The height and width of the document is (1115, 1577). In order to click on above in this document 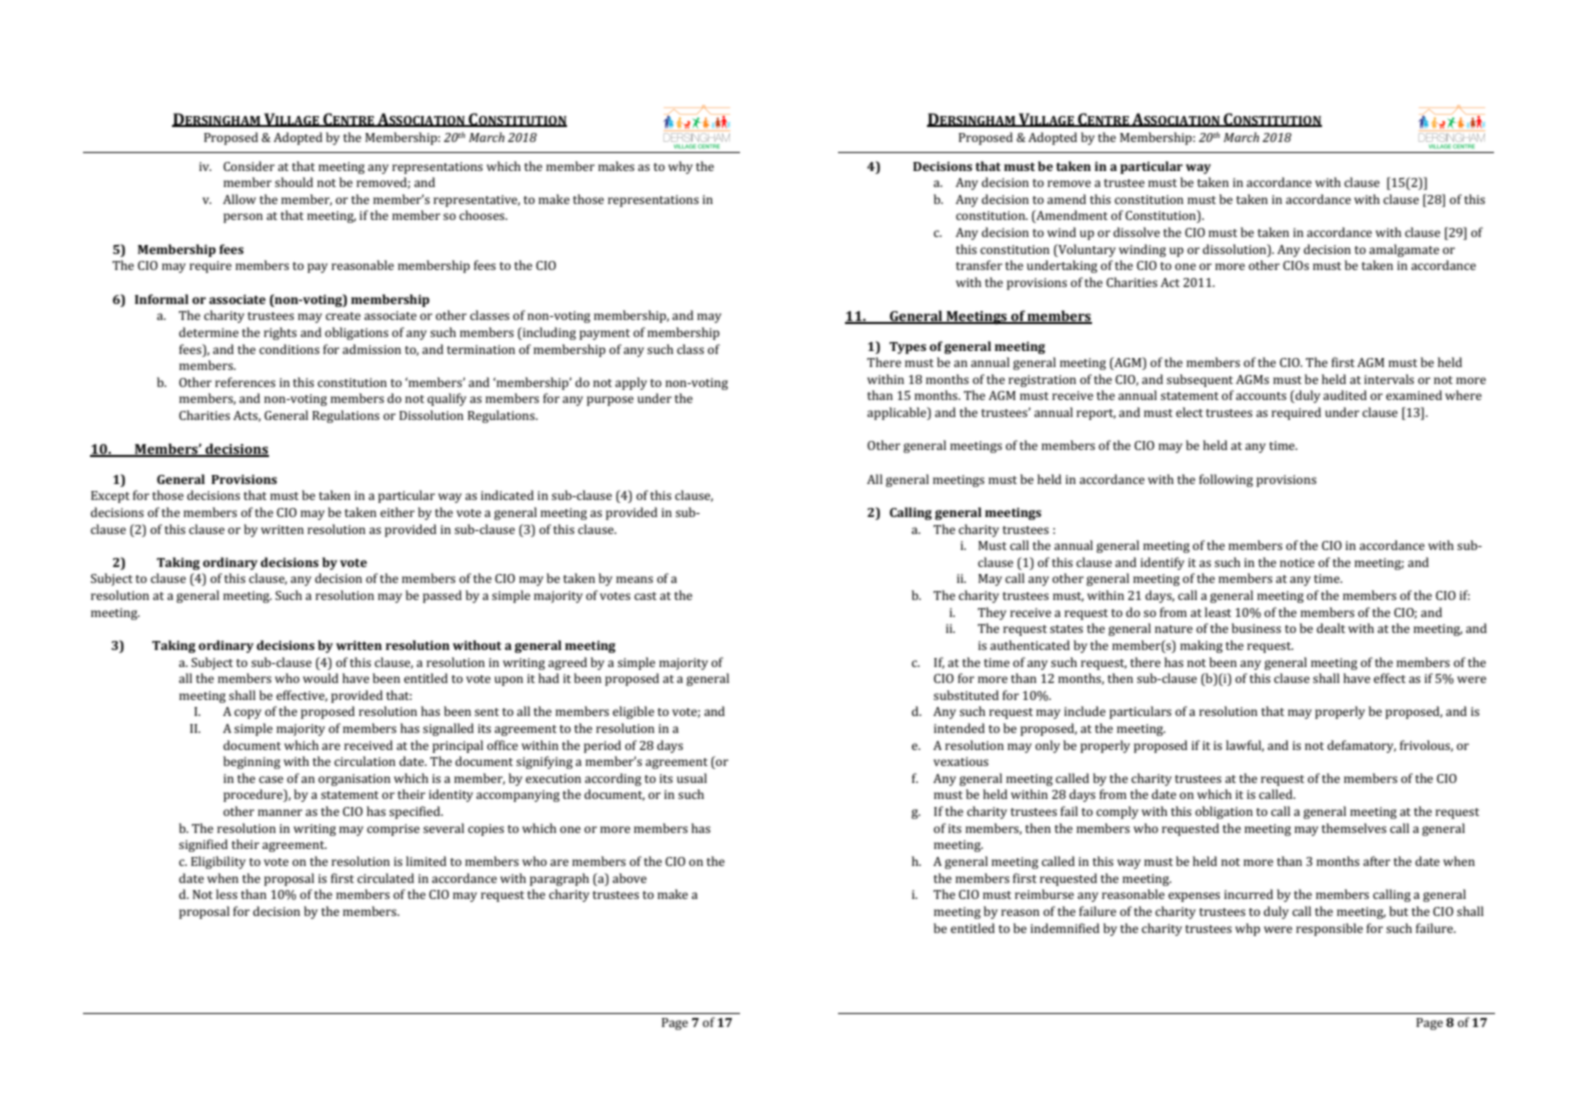, I will do `click(629, 878)`.
